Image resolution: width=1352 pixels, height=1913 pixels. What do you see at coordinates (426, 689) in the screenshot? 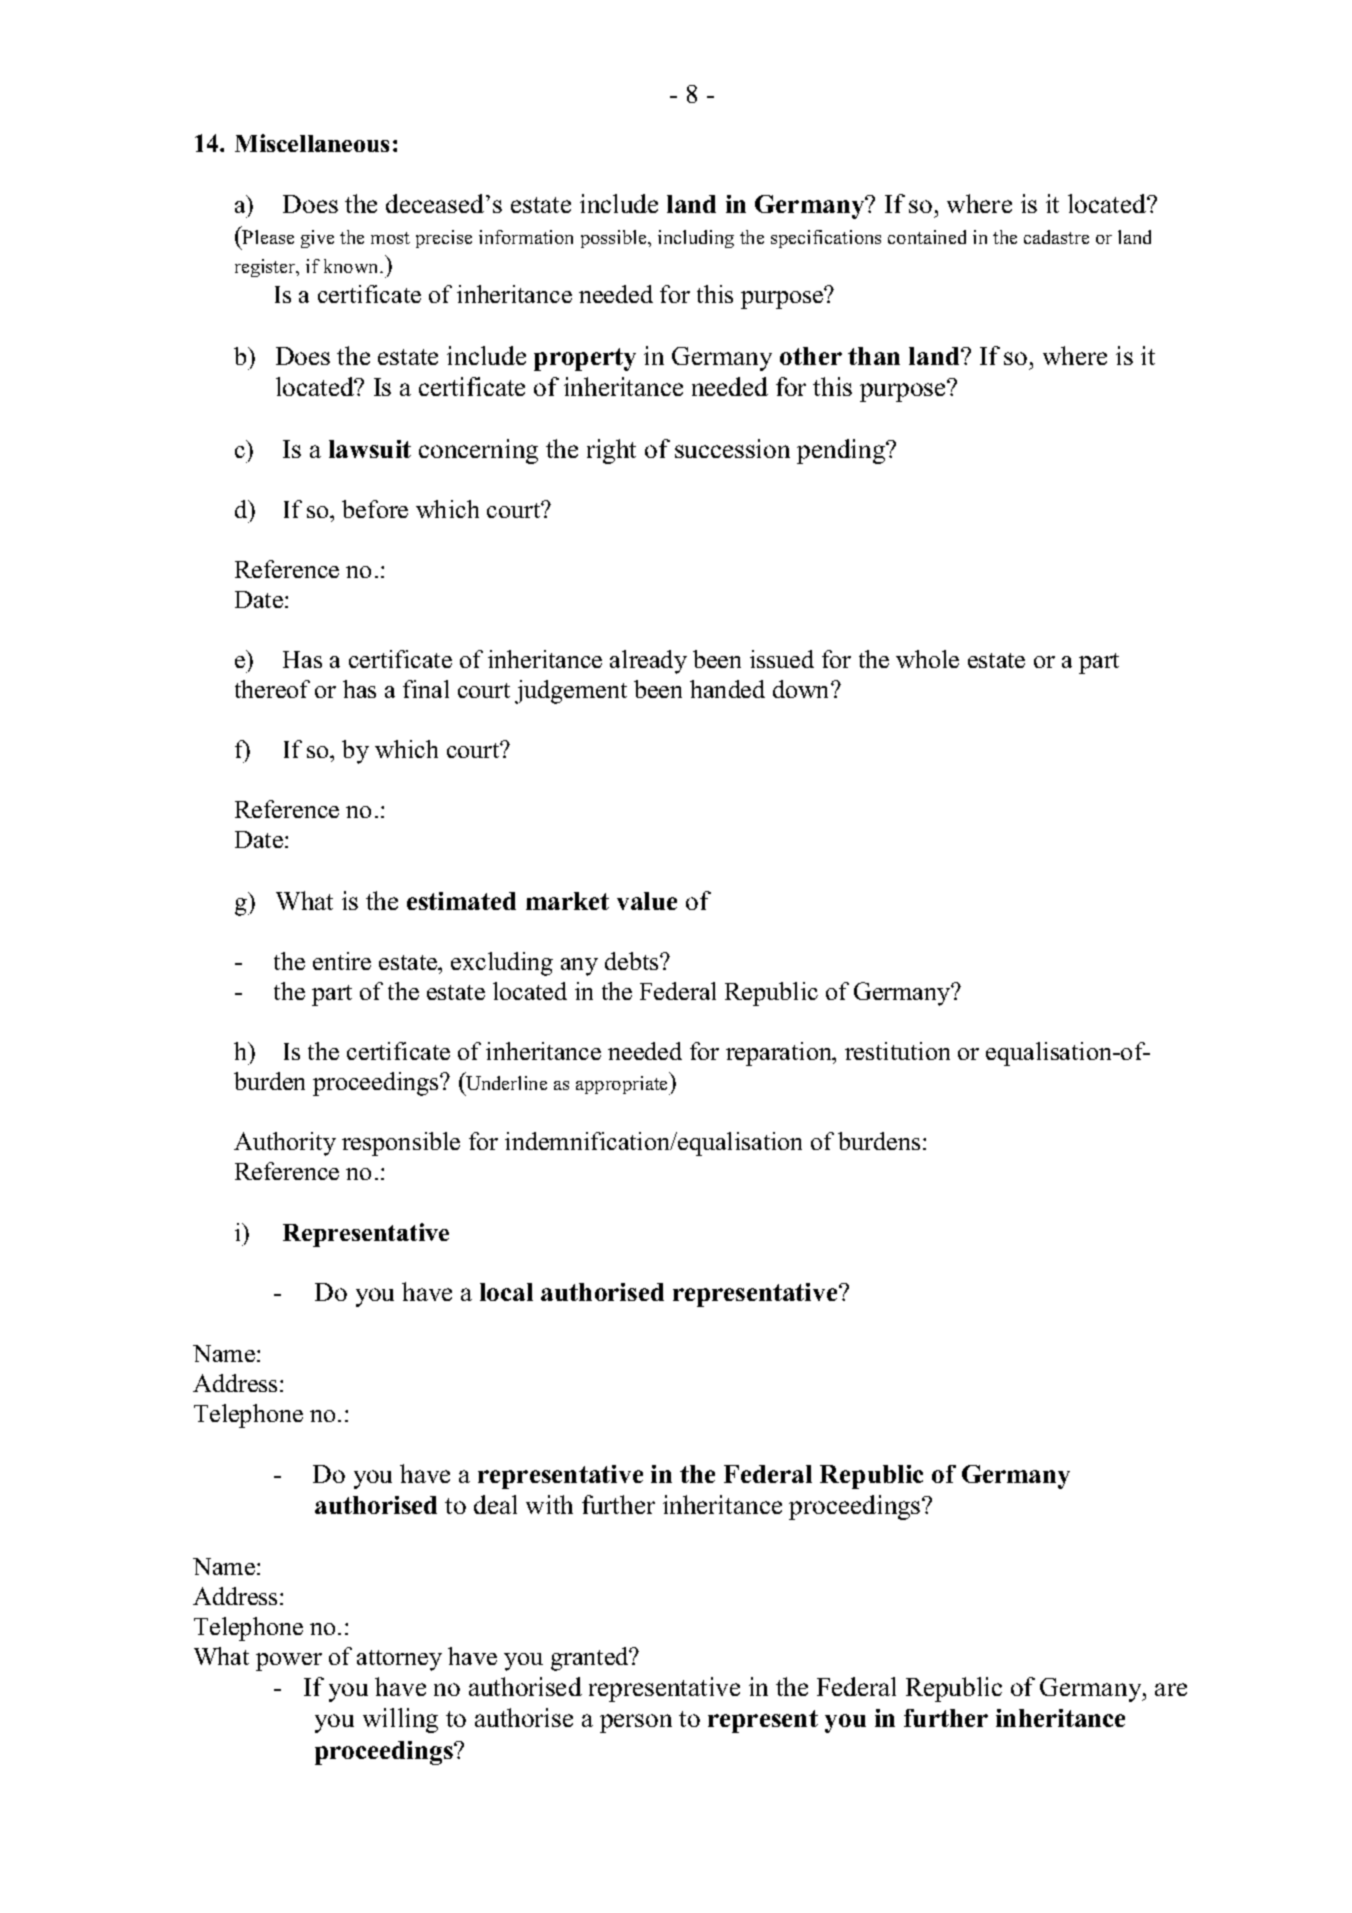
I see `final` at bounding box center [426, 689].
